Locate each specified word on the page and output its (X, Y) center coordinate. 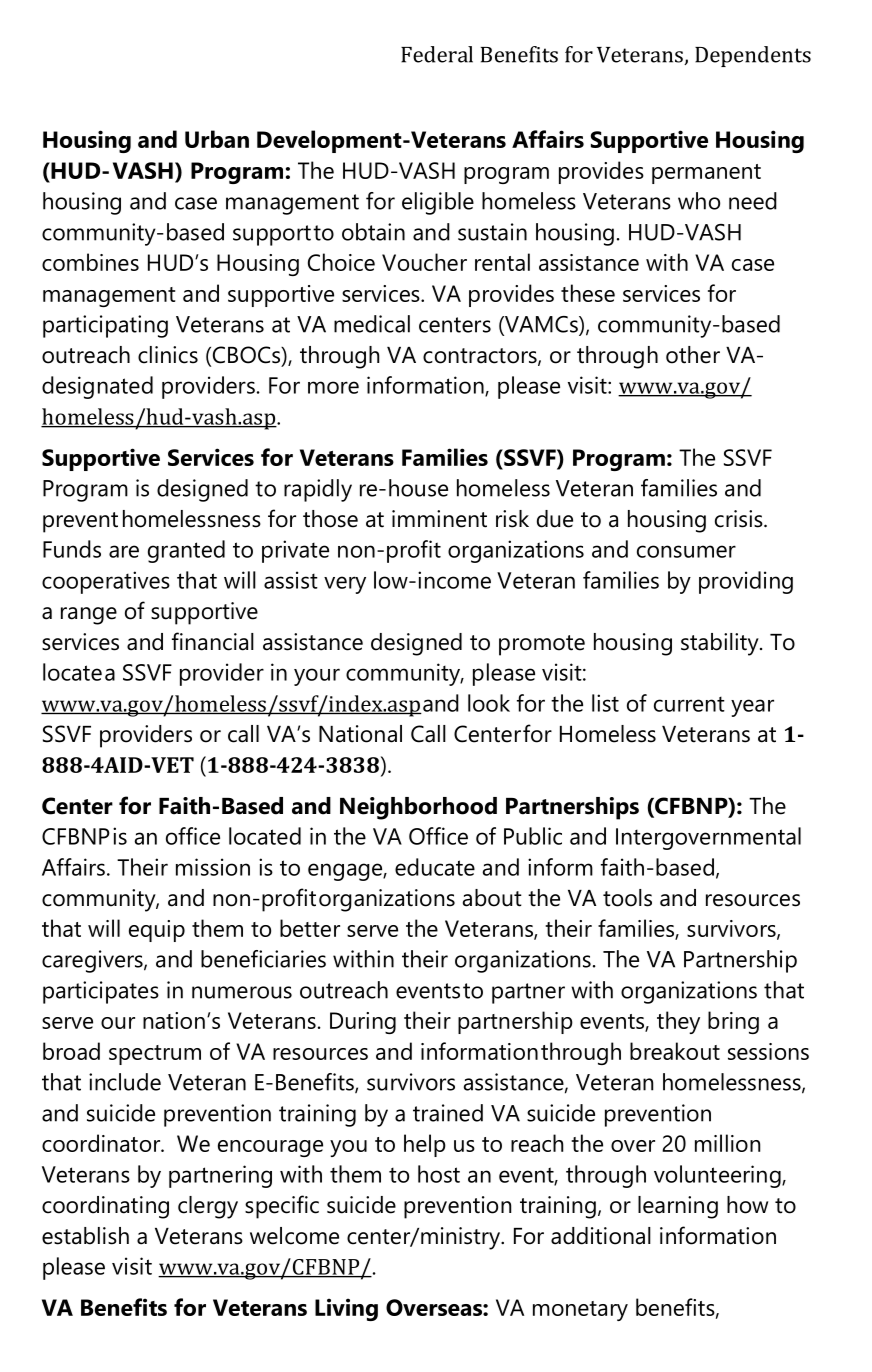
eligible (438, 203)
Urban (217, 139)
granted (186, 551)
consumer (686, 551)
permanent (706, 174)
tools (627, 898)
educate (435, 867)
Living (346, 1309)
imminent (439, 519)
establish (85, 1236)
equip (157, 931)
